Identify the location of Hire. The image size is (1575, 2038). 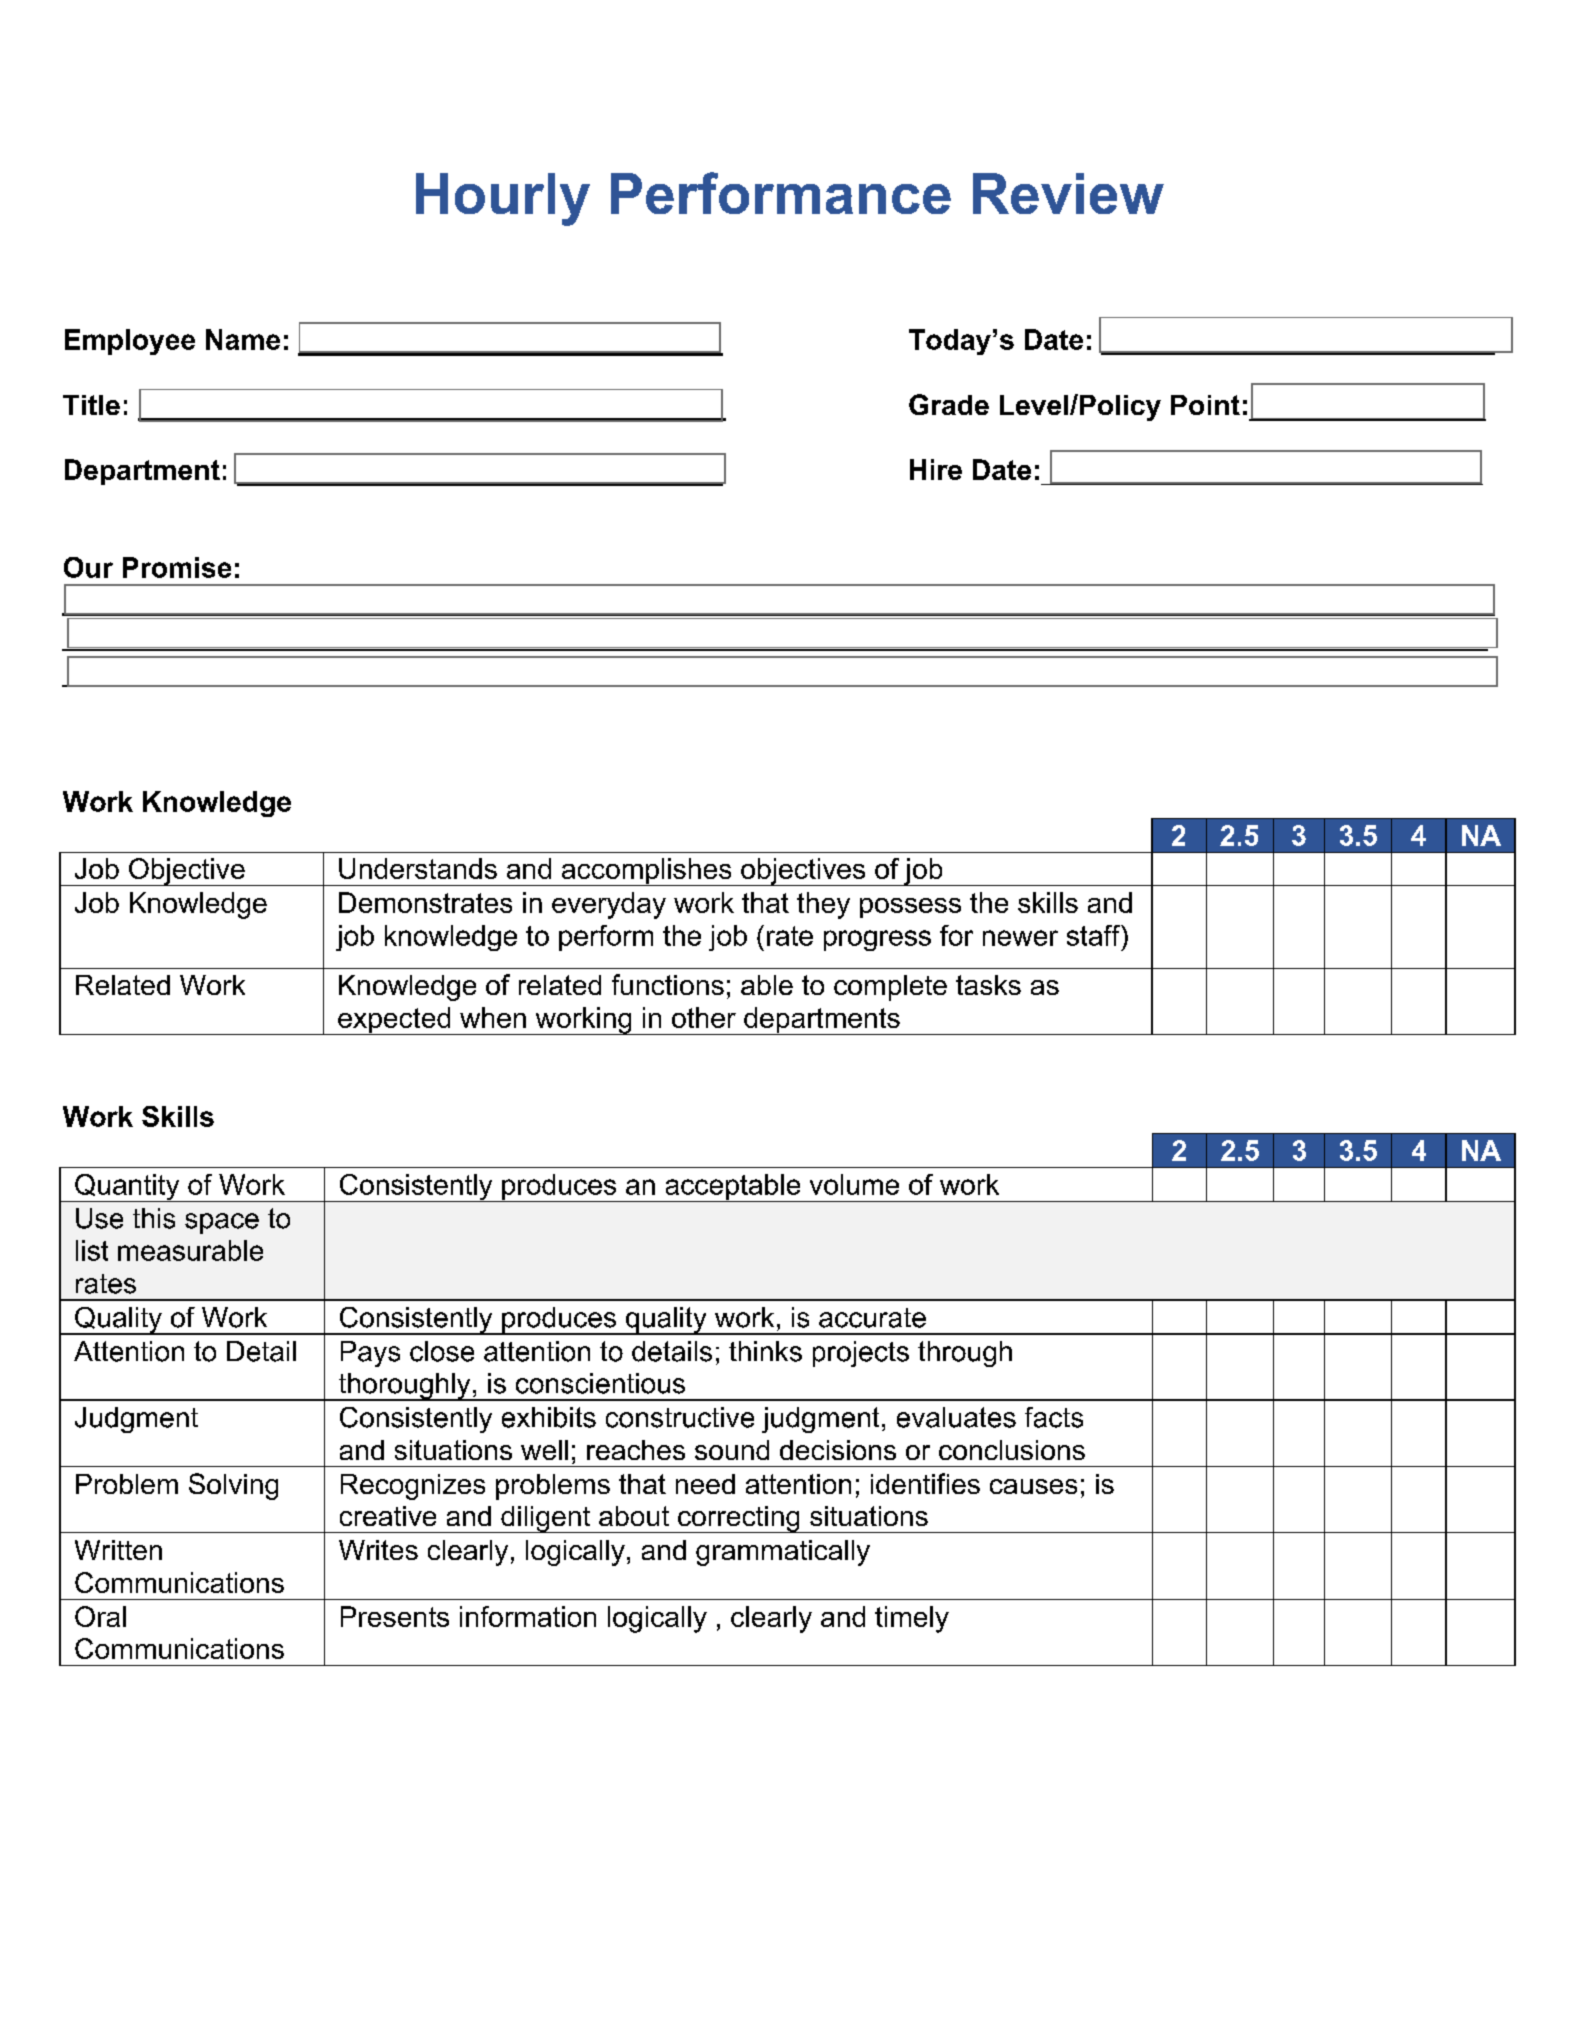
(936, 469).
